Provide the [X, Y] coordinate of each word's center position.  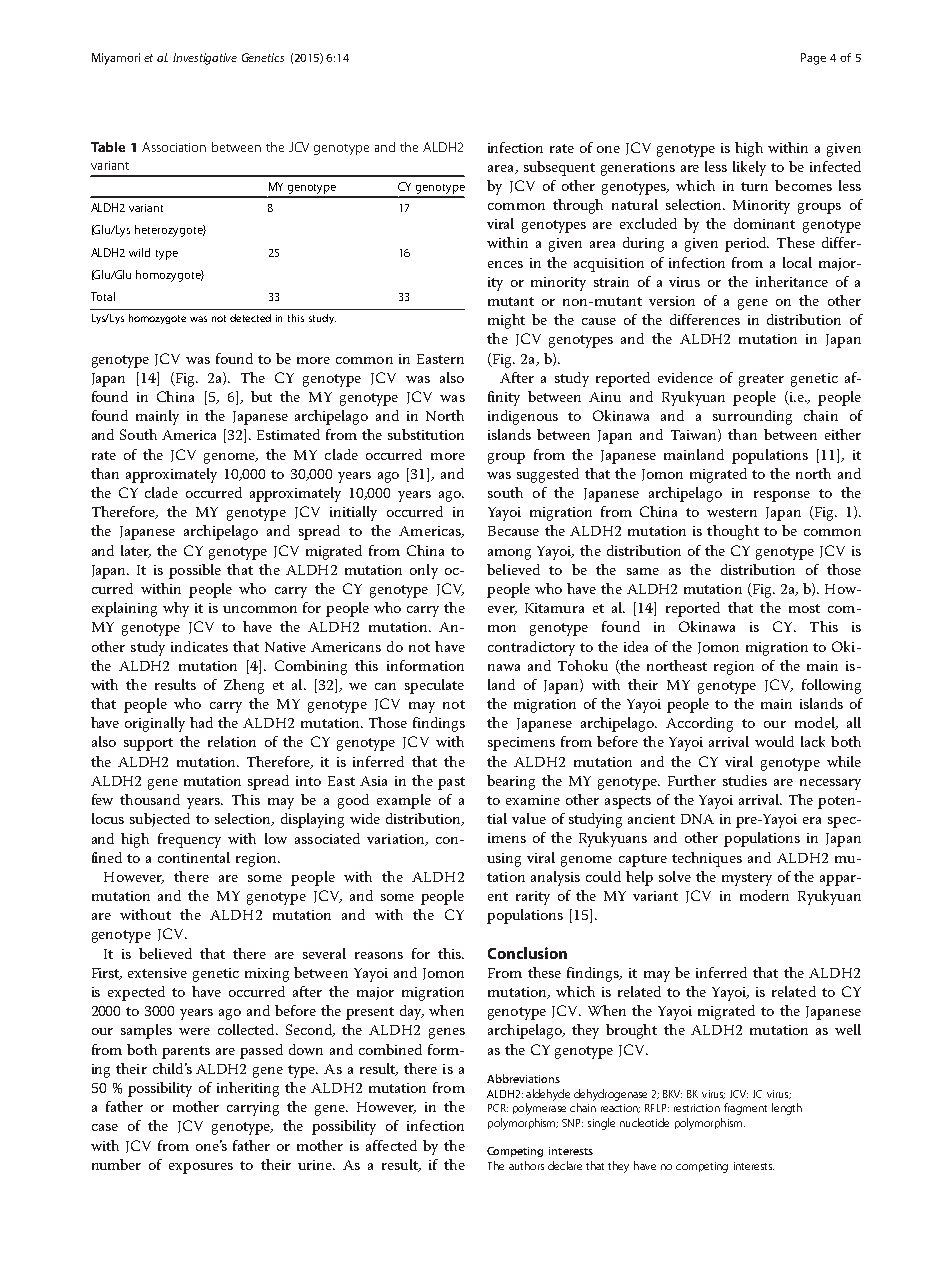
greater [761, 380]
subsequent [559, 168]
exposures [201, 1168]
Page [813, 59]
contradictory [531, 648]
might [506, 321]
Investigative [205, 59]
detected [250, 318]
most [804, 608]
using [504, 860]
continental [194, 857]
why [176, 609]
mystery [747, 879]
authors [526, 1165]
